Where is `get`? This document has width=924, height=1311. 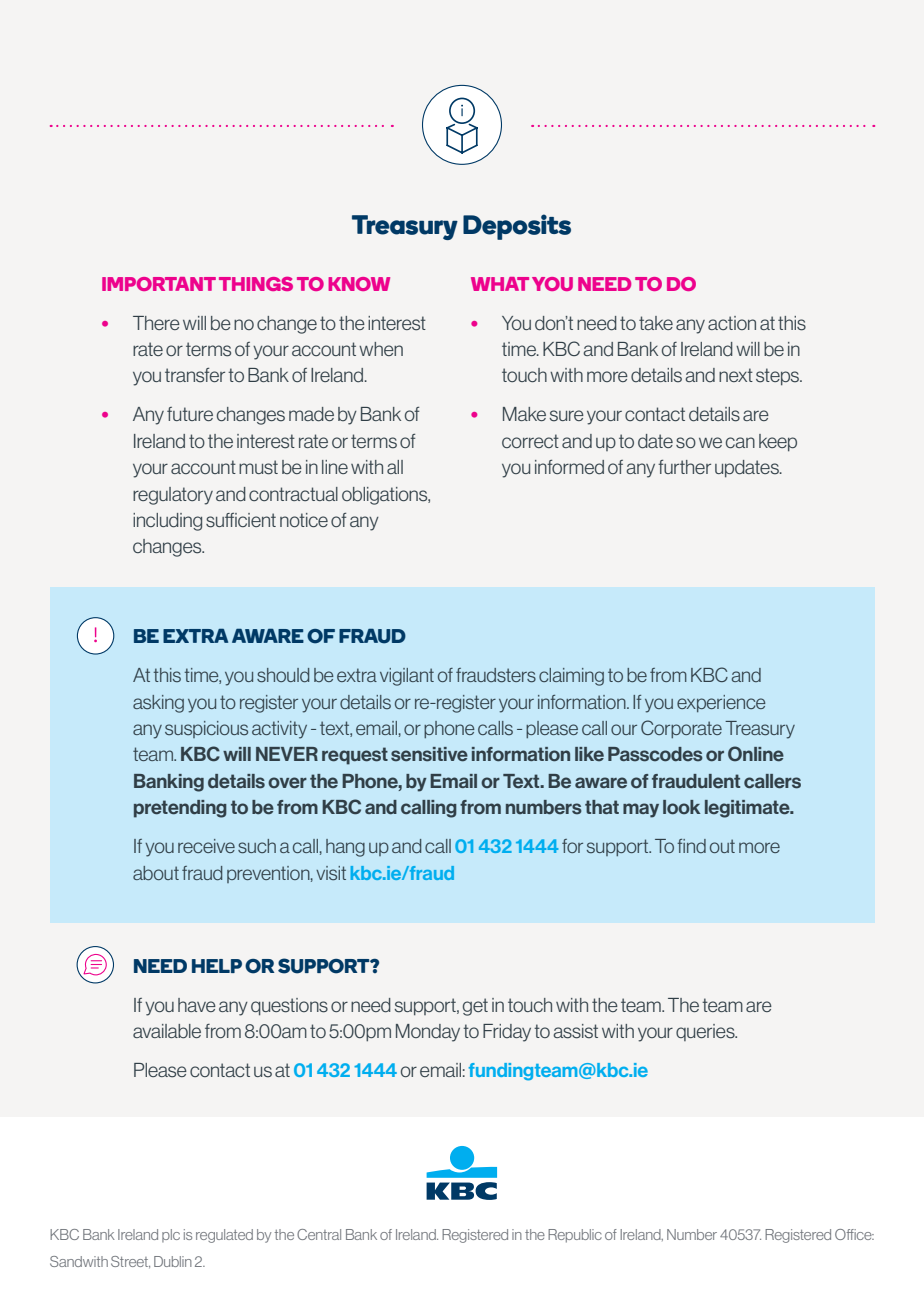
get is located at coordinates (475, 1007).
